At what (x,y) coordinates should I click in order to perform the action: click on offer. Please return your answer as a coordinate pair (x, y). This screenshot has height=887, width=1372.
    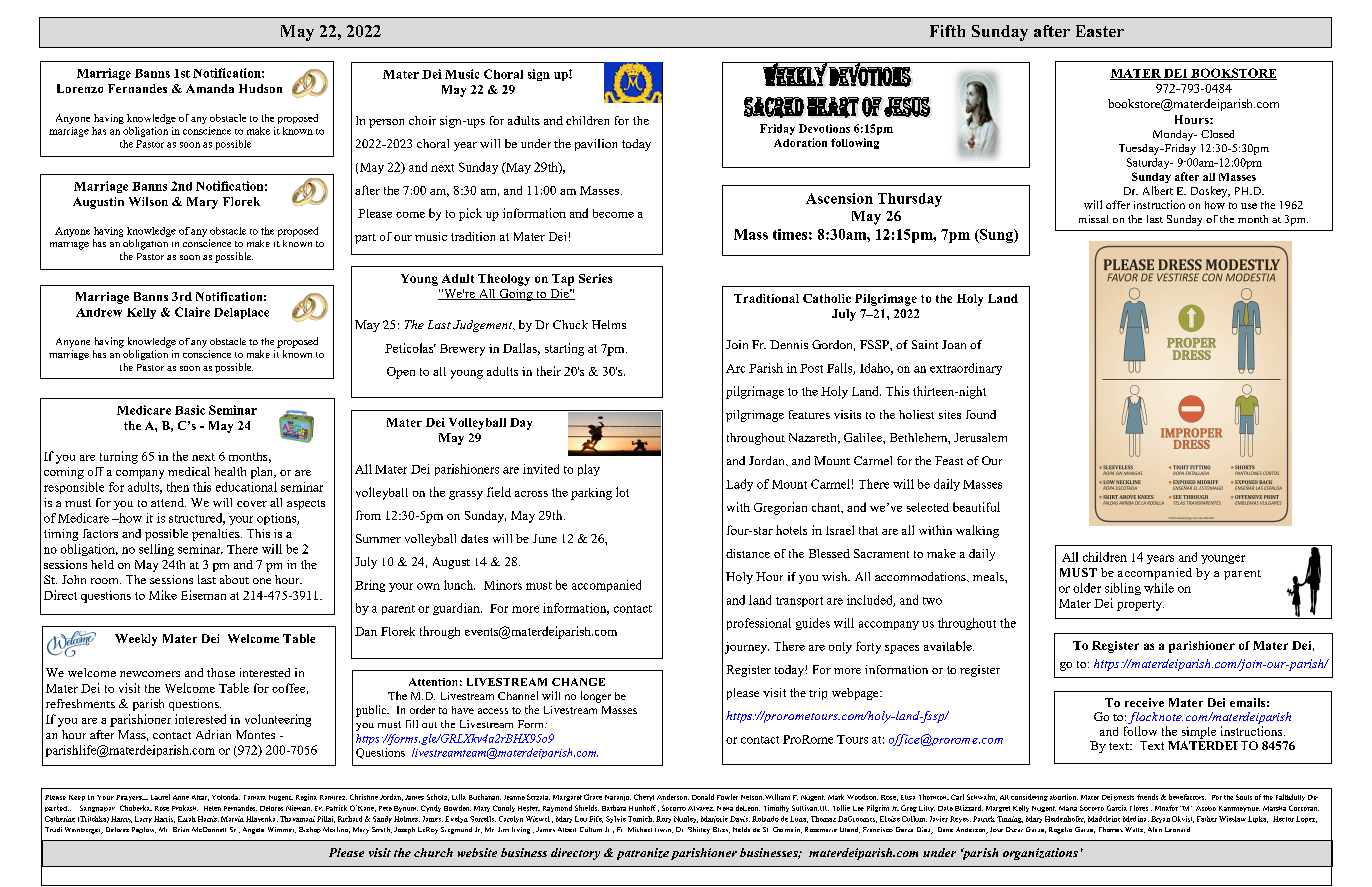
    Looking at the image, I should click on (1118, 204).
